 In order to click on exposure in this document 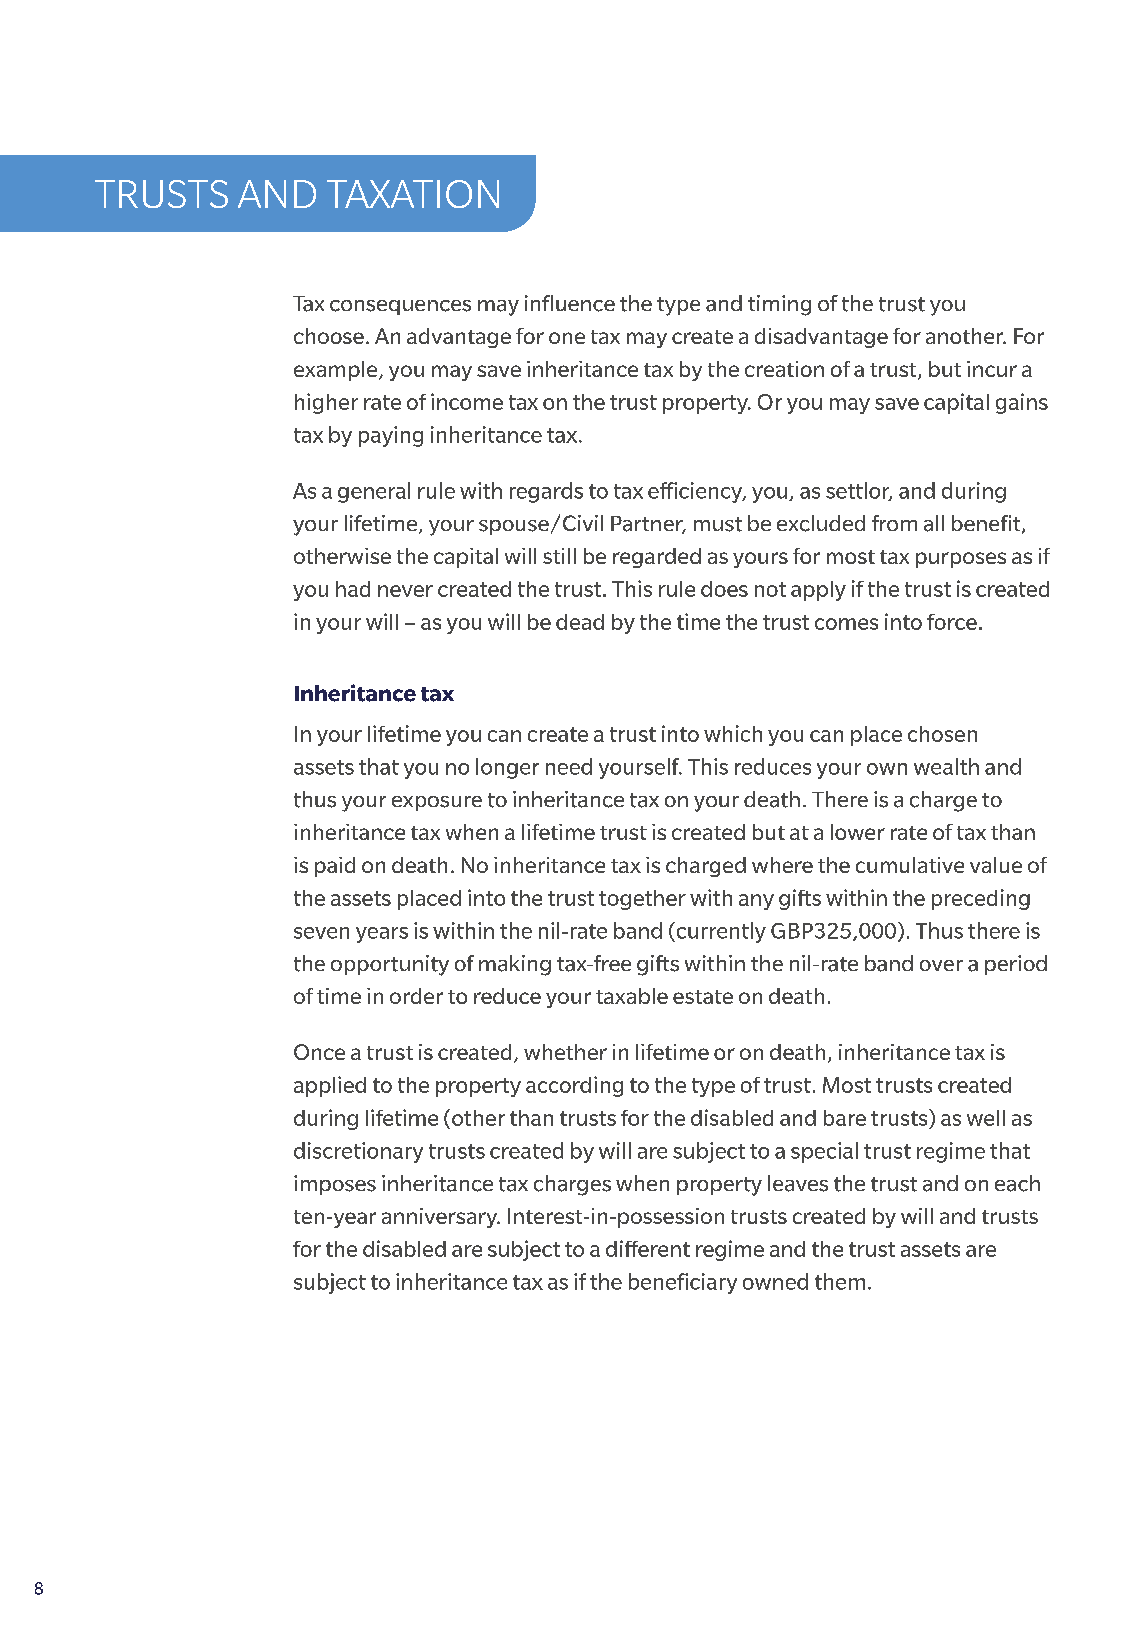, I will do `click(437, 803)`.
